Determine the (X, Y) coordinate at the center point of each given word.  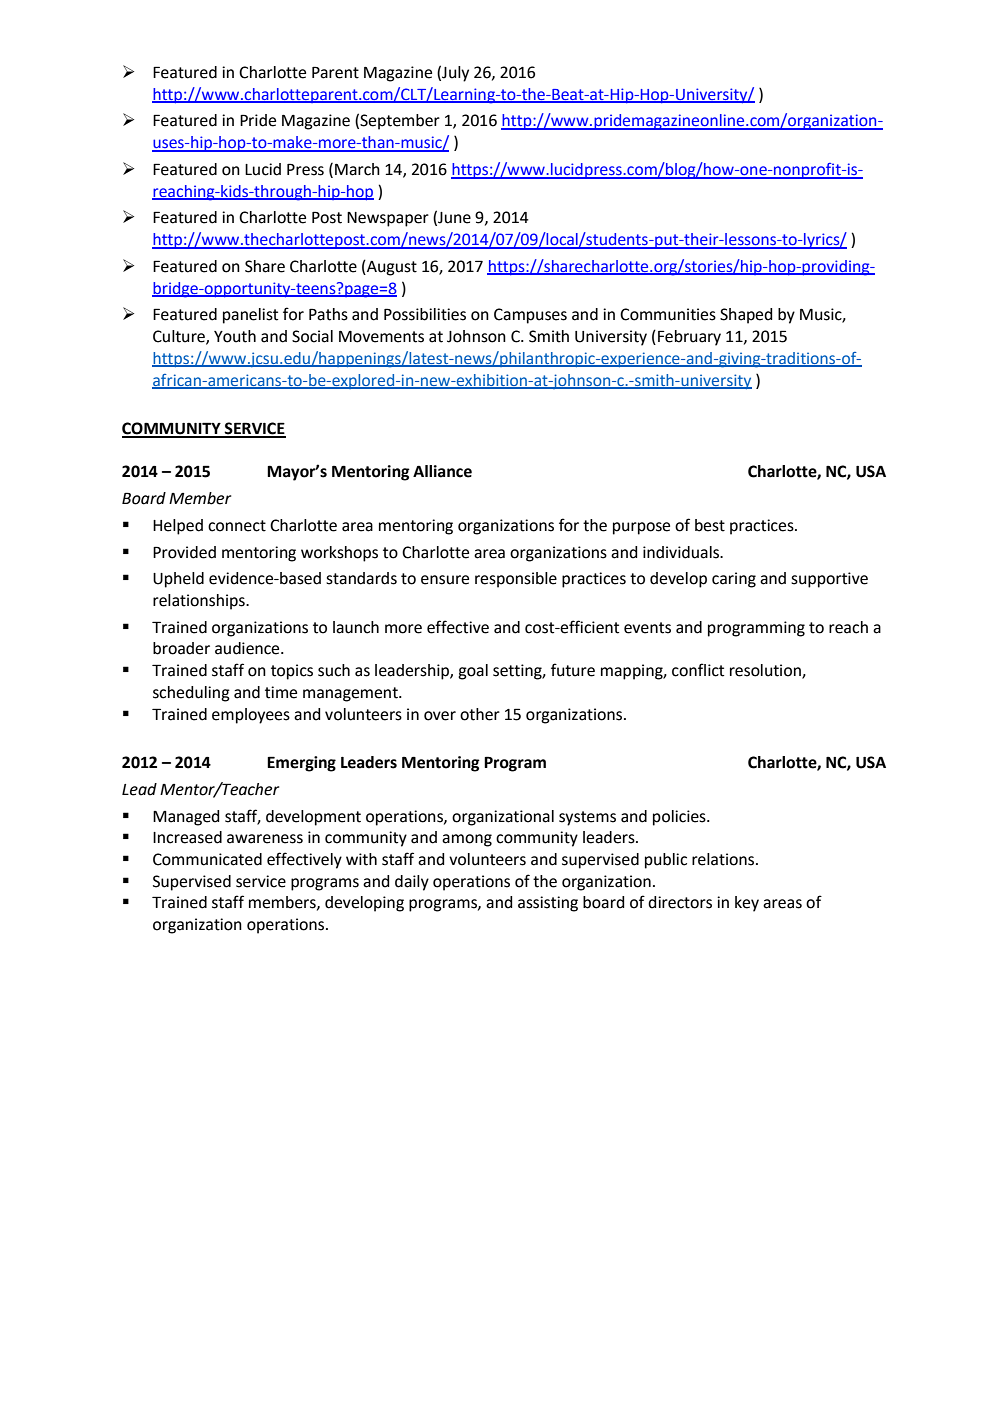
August (391, 268)
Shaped (746, 316)
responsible (516, 580)
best (710, 525)
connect (237, 526)
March (357, 169)
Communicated (207, 859)
